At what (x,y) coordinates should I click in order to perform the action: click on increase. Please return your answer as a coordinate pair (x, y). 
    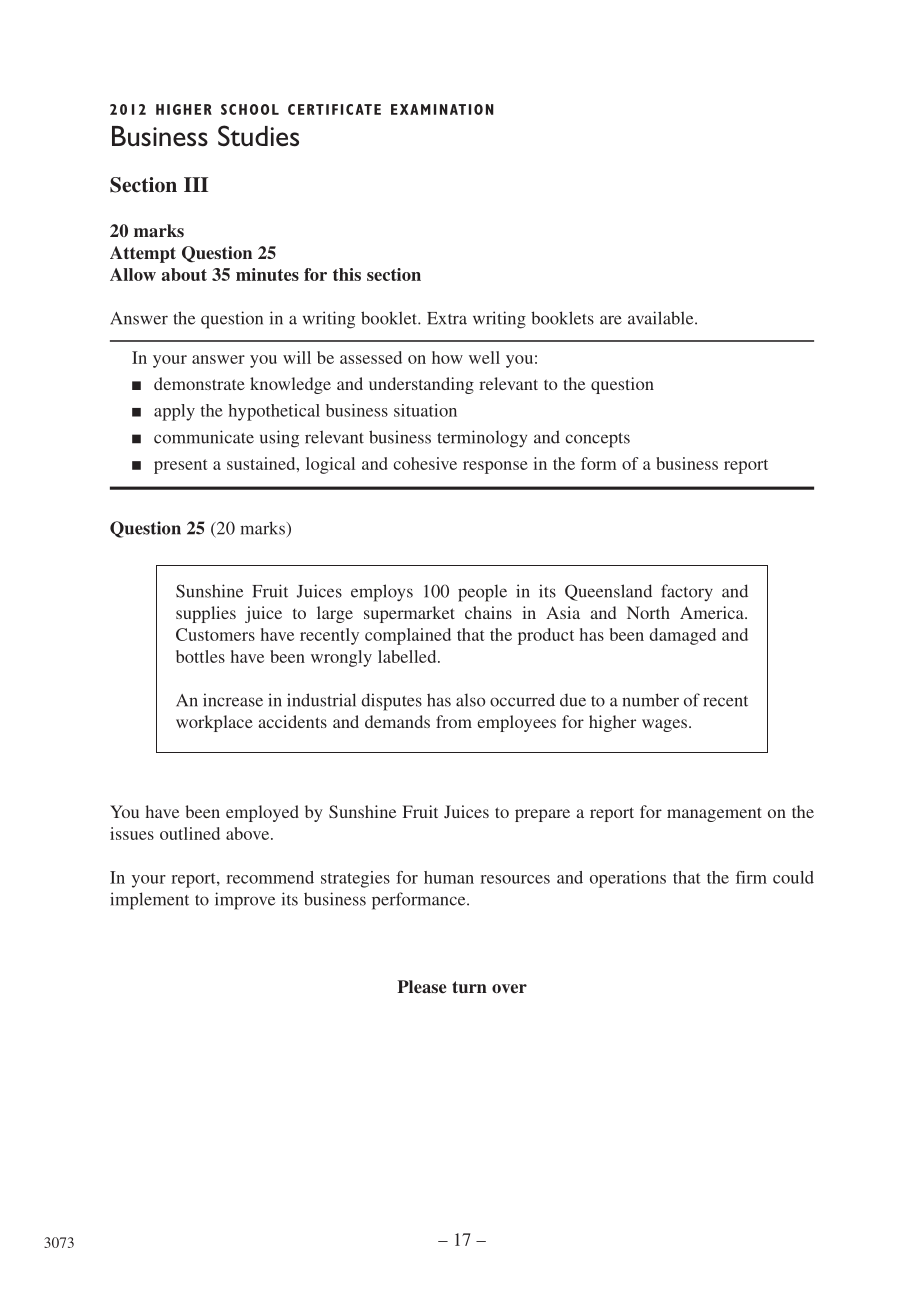
    Looking at the image, I should click on (233, 700).
